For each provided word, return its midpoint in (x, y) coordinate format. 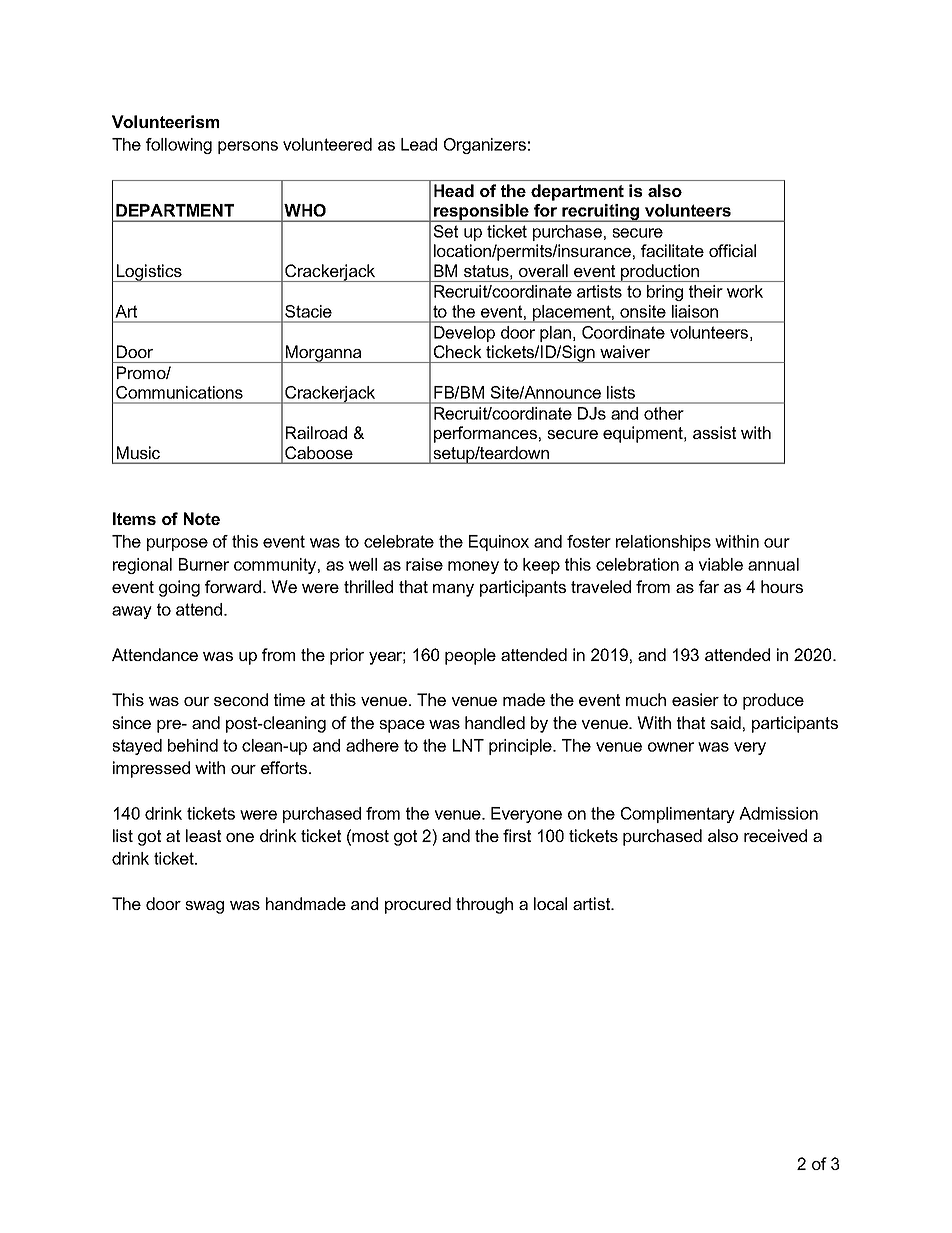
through (484, 905)
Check (458, 351)
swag (204, 907)
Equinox (499, 543)
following (179, 146)
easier (695, 699)
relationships (663, 543)
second (241, 699)
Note (202, 518)
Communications (179, 392)
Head (454, 190)
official (732, 250)
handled (495, 722)
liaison (695, 311)
